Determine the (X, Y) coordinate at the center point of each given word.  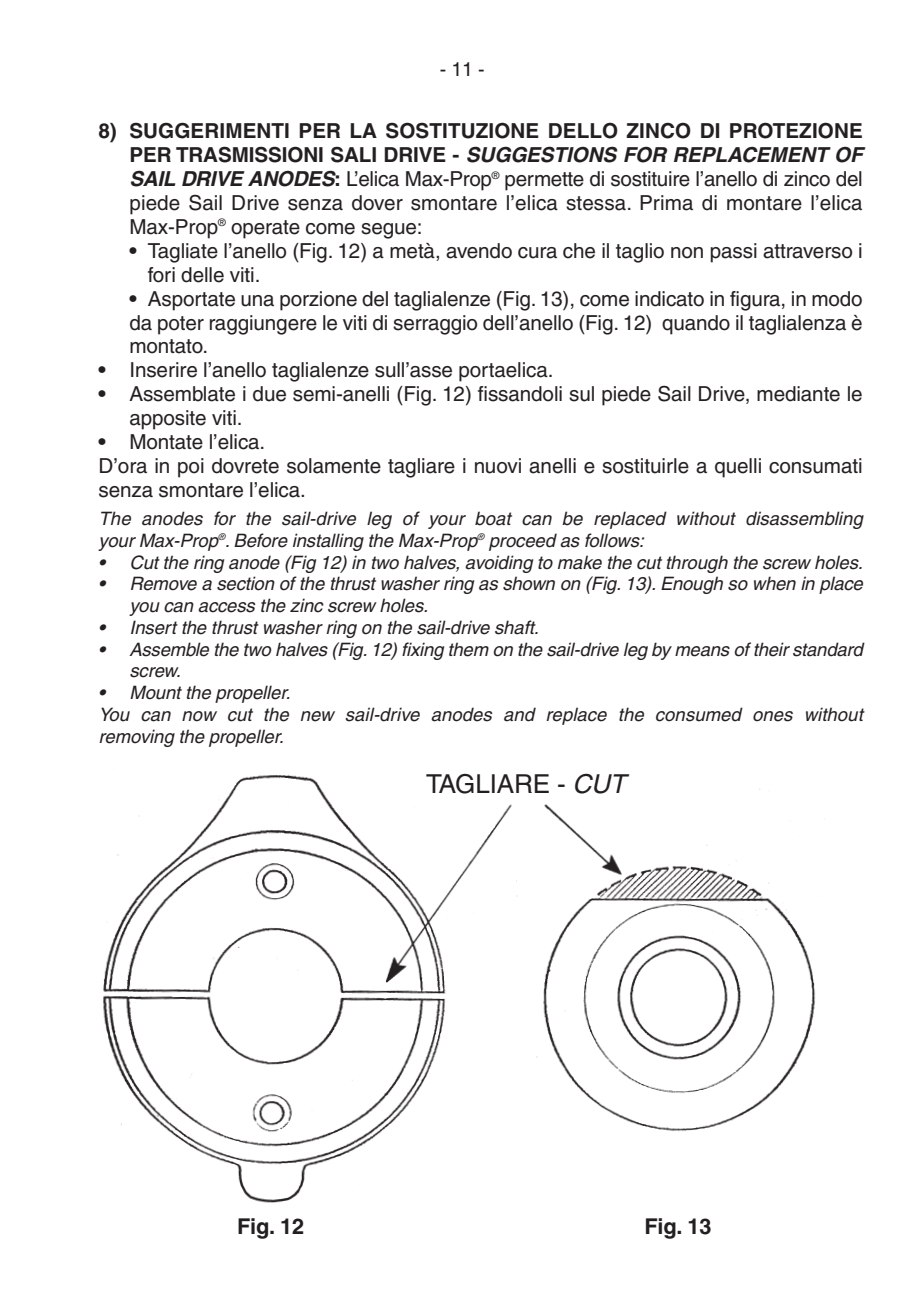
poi (191, 468)
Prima (666, 203)
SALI (353, 154)
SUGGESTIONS (542, 154)
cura (537, 253)
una (257, 301)
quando (696, 325)
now (199, 716)
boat (493, 518)
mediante (798, 394)
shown (529, 583)
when (775, 583)
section (246, 583)
